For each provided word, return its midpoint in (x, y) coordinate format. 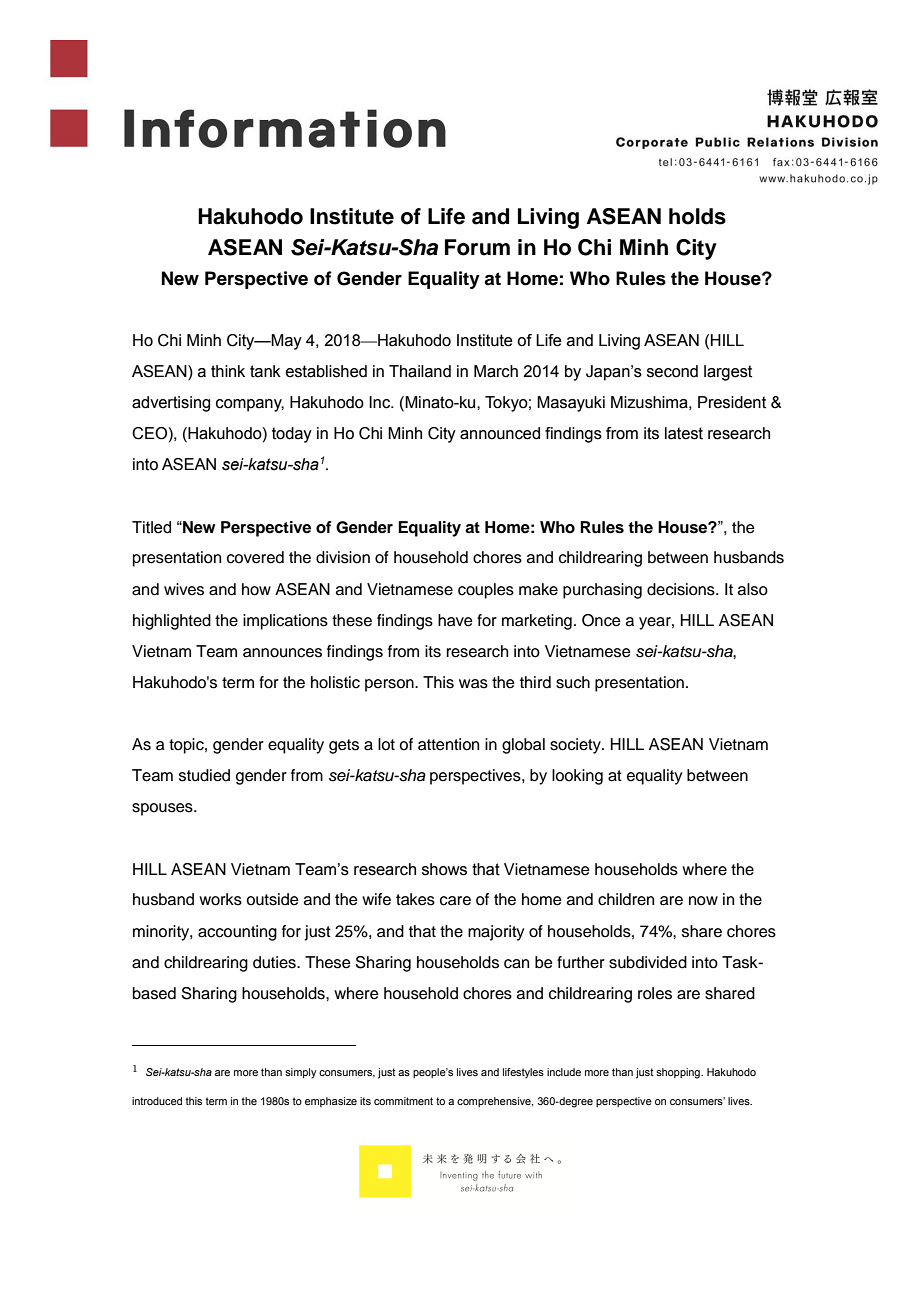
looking (577, 777)
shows (444, 869)
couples (486, 591)
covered (255, 557)
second (672, 371)
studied (204, 775)
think (228, 371)
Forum (477, 247)
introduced (157, 1101)
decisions (682, 589)
